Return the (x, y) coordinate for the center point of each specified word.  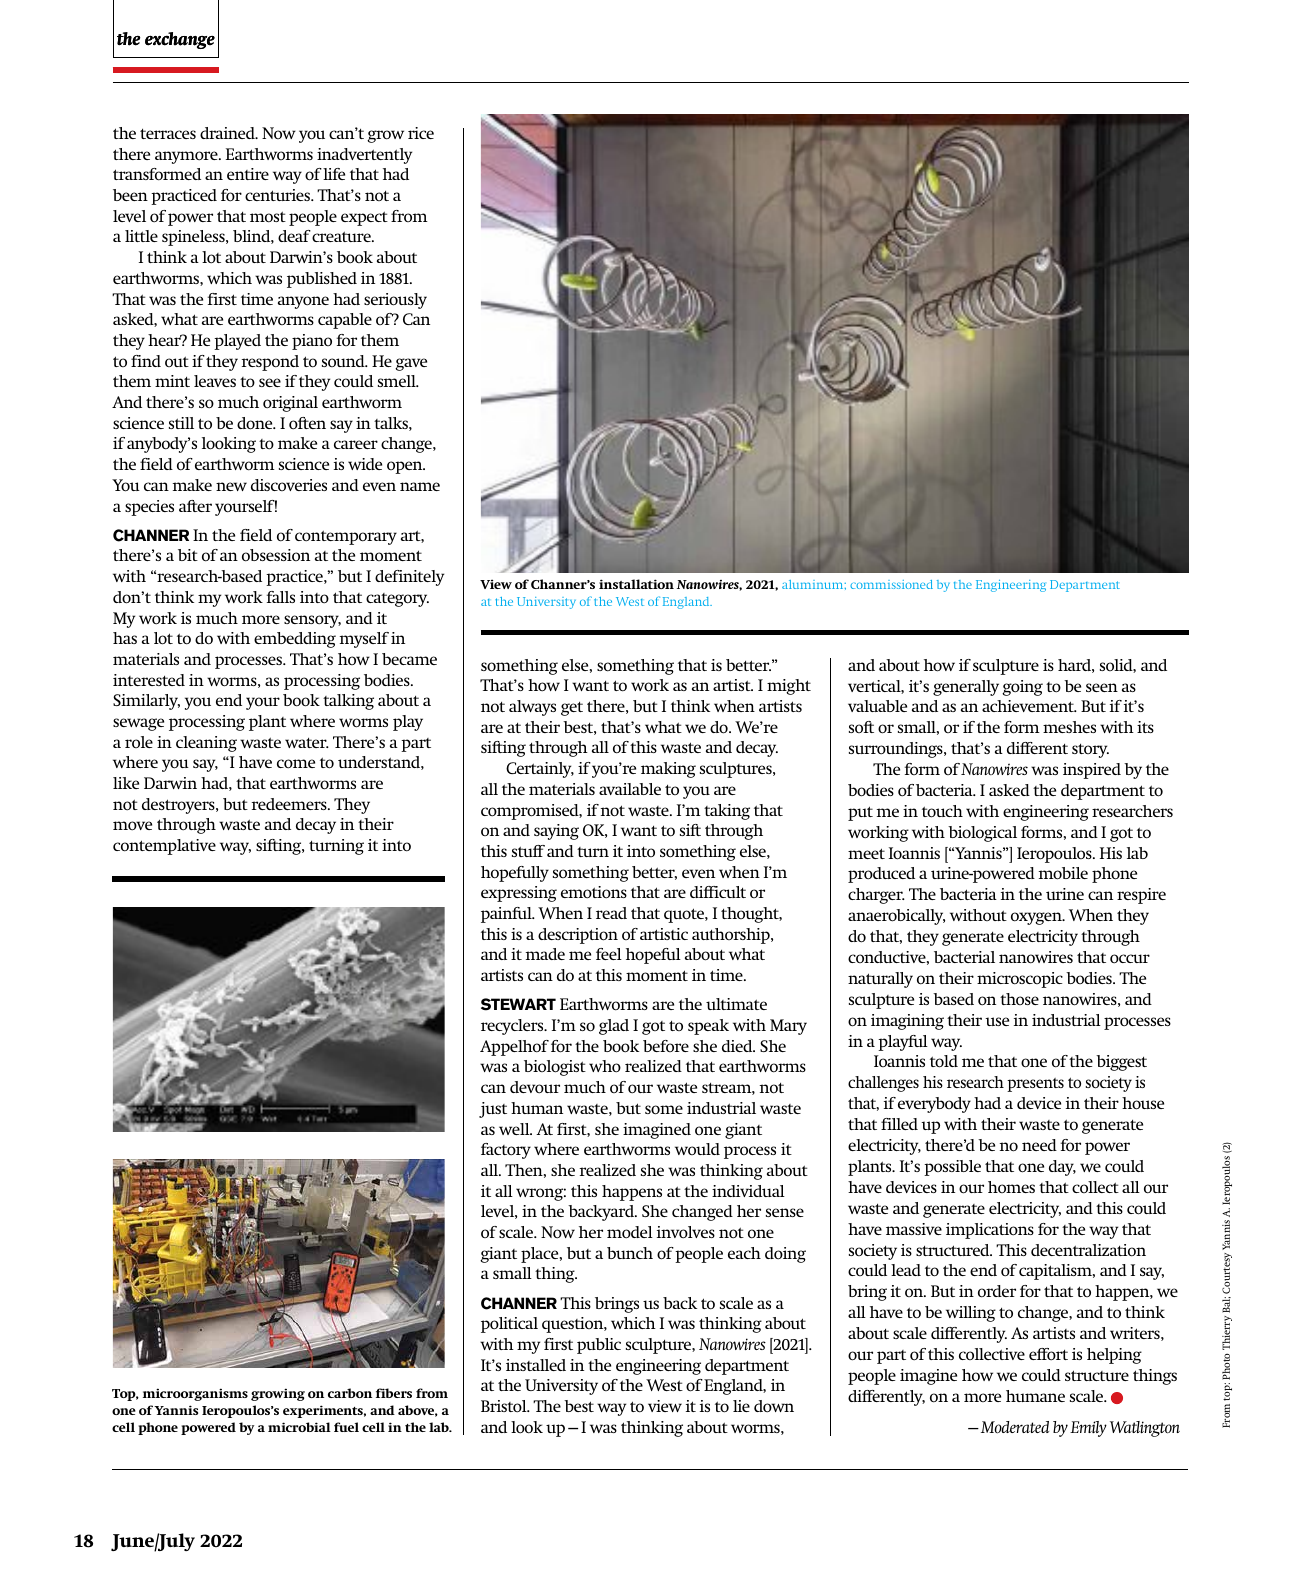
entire (248, 174)
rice (421, 133)
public (599, 1346)
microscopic (1020, 980)
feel (609, 954)
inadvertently (364, 156)
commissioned (891, 584)
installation (636, 584)
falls (281, 597)
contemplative (164, 847)
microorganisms (195, 1394)
